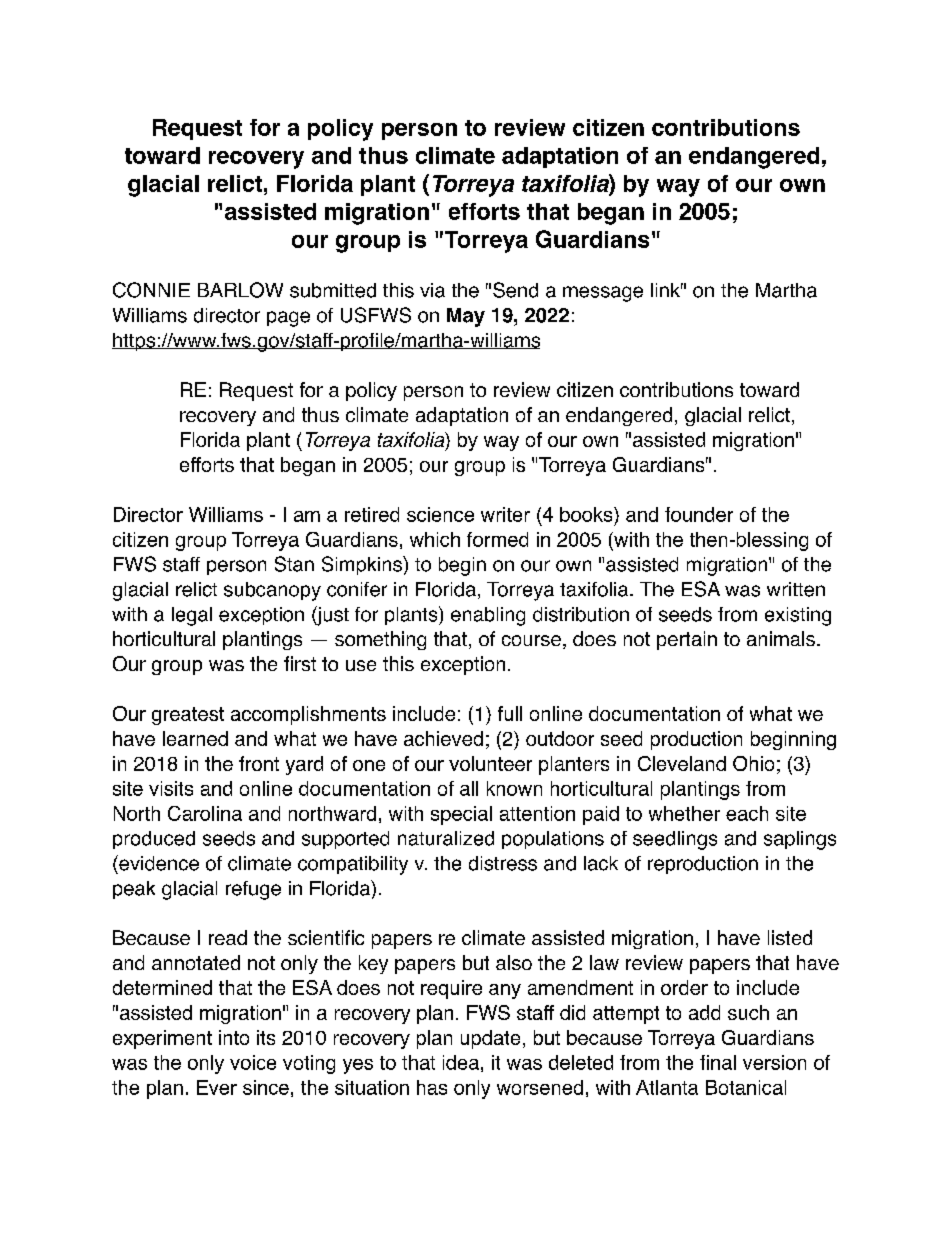 The height and width of the screenshot is (1233, 952). What do you see at coordinates (510, 713) in the screenshot?
I see `full` at bounding box center [510, 713].
